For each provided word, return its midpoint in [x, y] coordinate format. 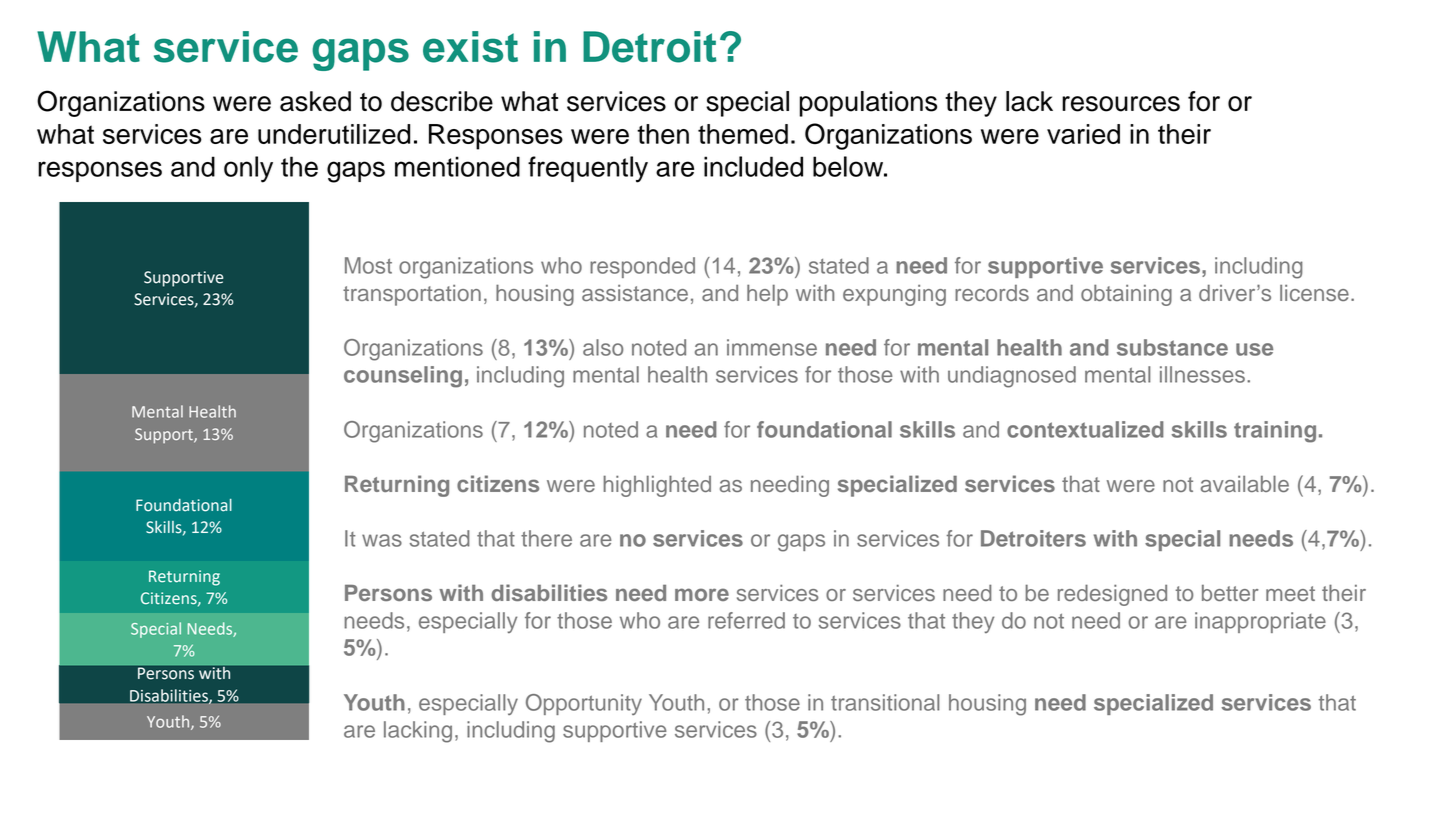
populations [868, 104]
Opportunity [584, 704]
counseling [403, 377]
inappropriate [1260, 622]
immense [772, 347]
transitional [885, 702]
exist [470, 47]
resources [1121, 104]
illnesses [1202, 374]
